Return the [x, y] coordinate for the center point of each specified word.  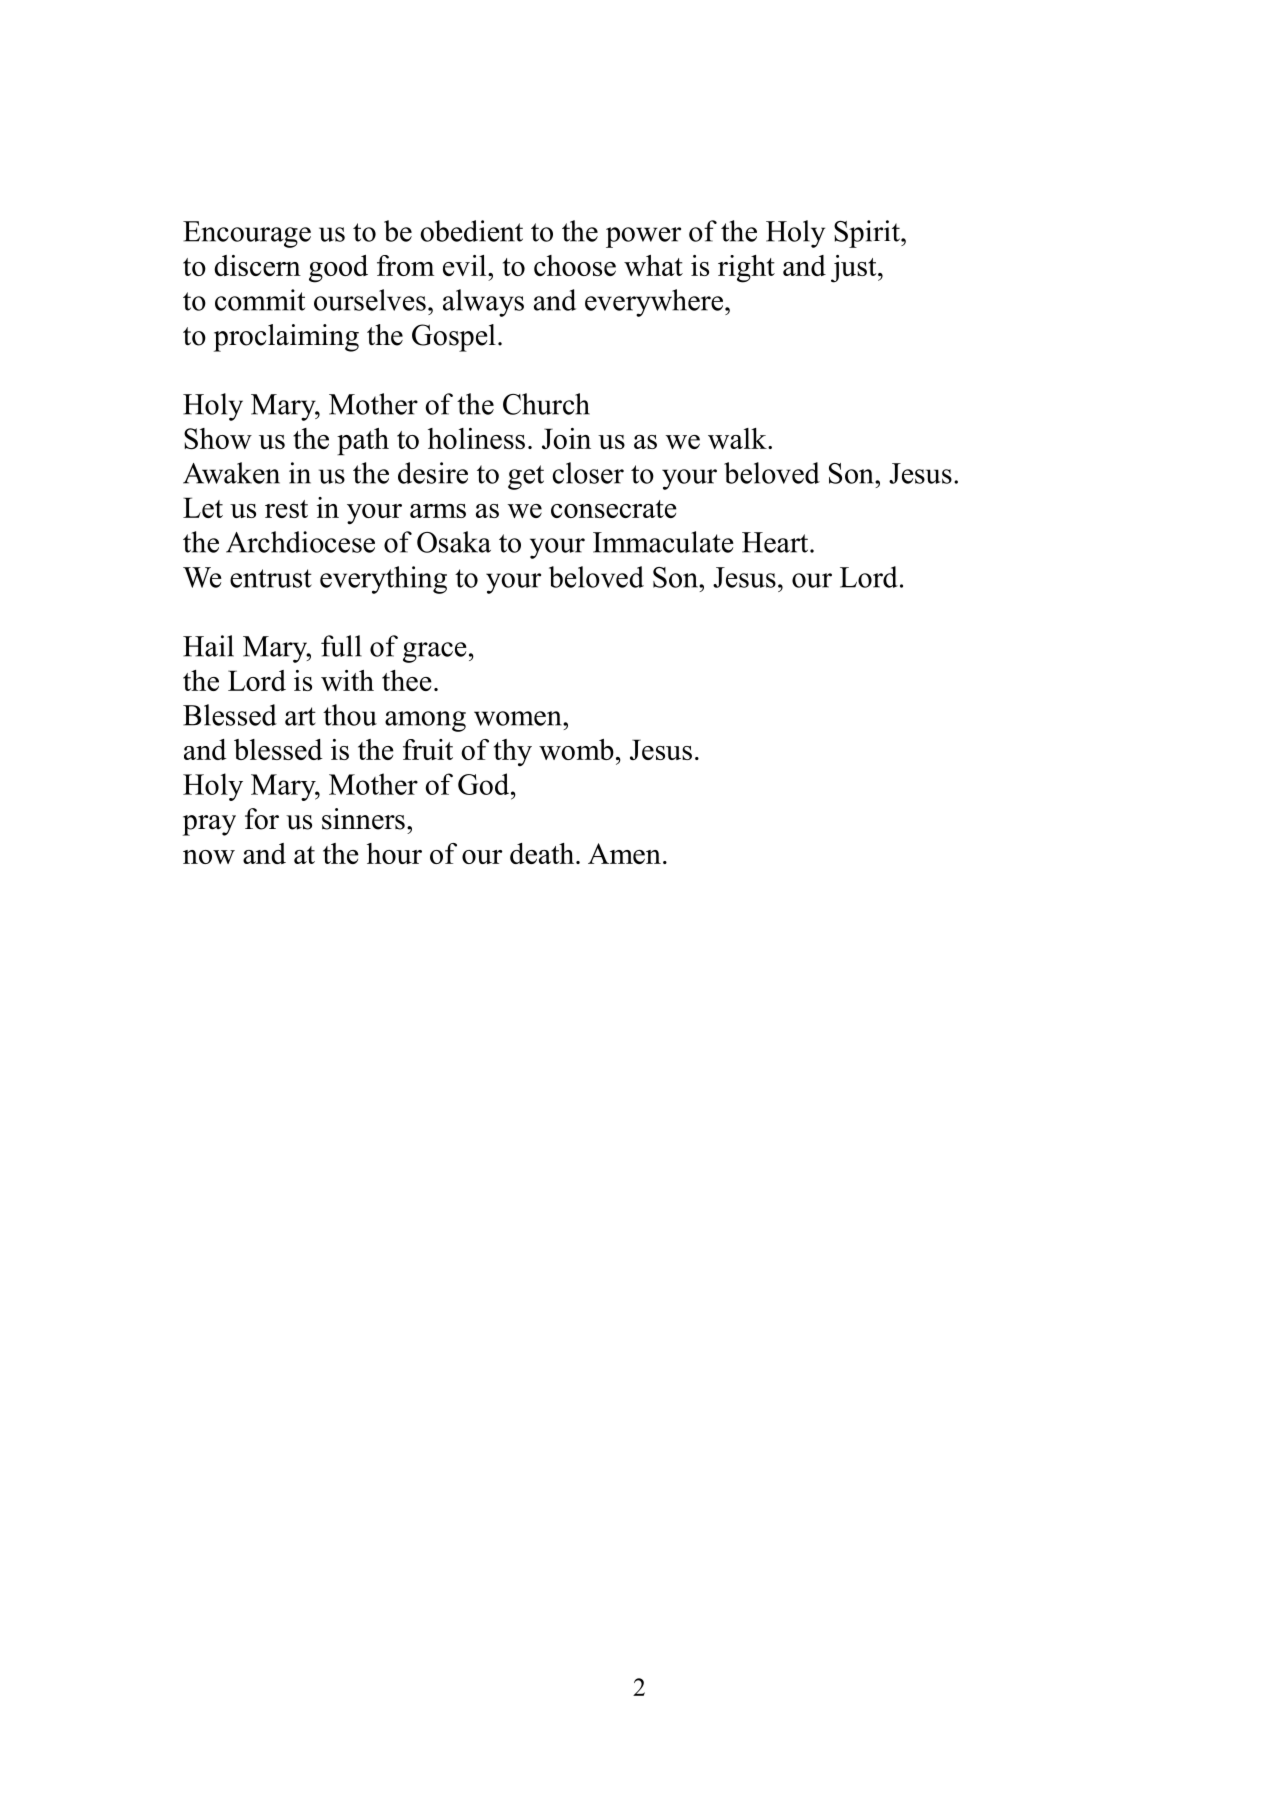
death [543, 853]
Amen [624, 853]
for [262, 819]
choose [575, 265]
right [746, 269]
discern [257, 265]
